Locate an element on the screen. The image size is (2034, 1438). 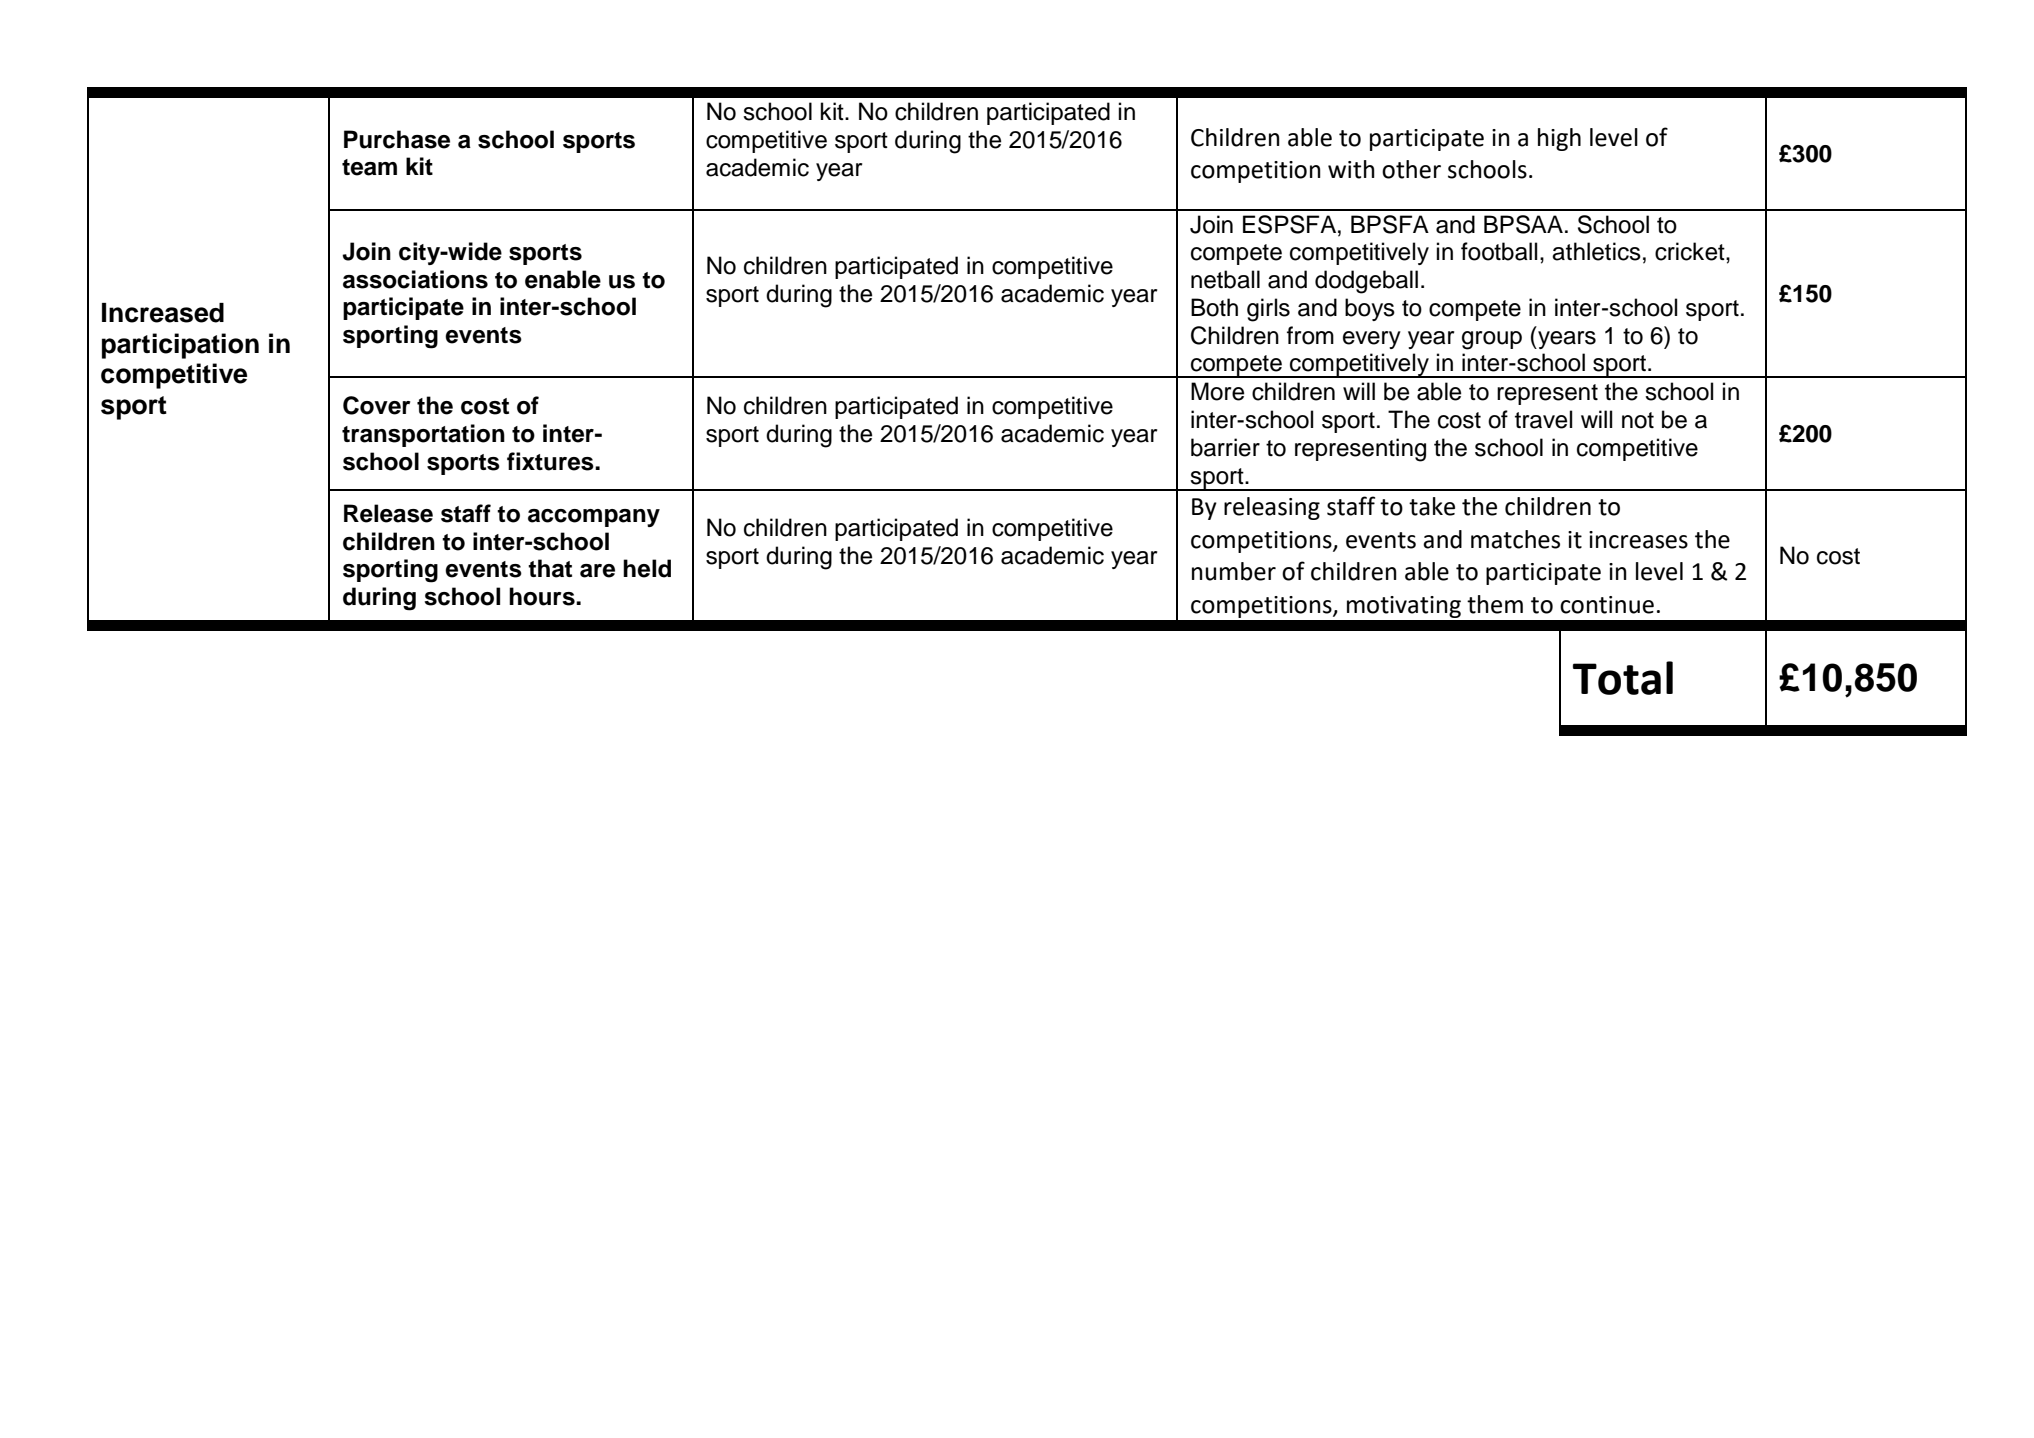
hours is located at coordinates (543, 596).
